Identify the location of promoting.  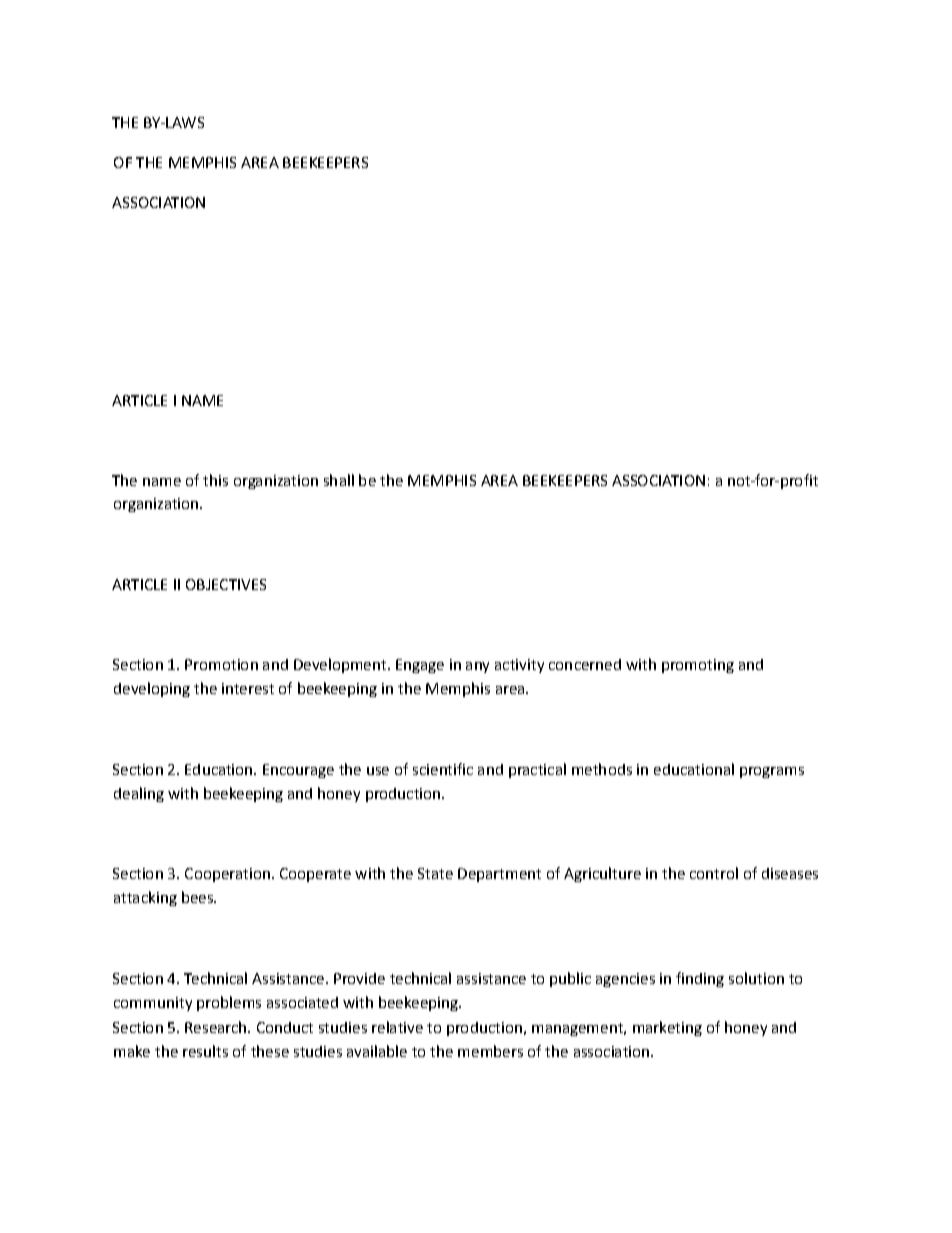
(698, 666).
